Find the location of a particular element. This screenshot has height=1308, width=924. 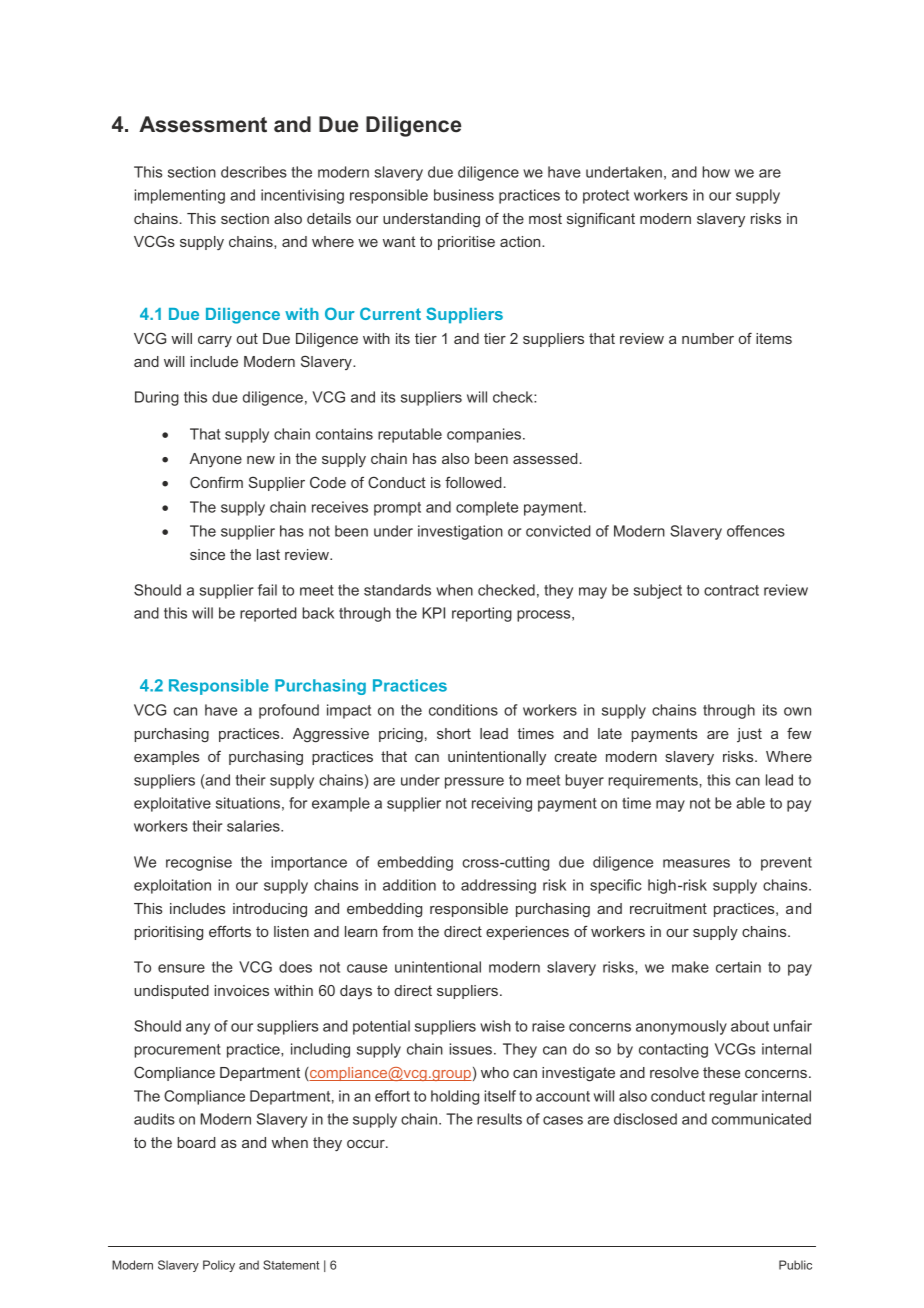

Policy is located at coordinates (219, 1266).
